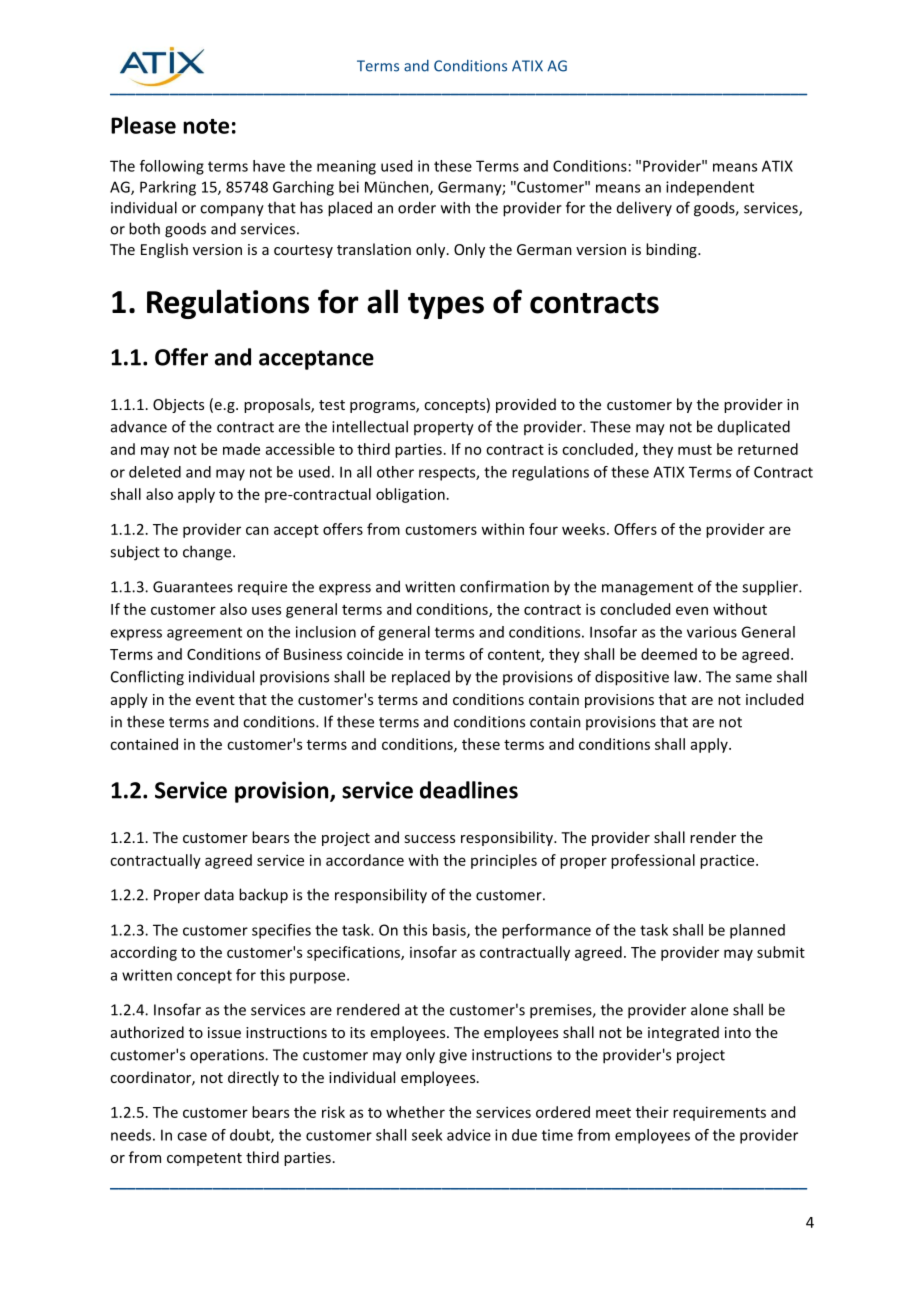 This screenshot has width=924, height=1308. What do you see at coordinates (206, 126) in the screenshot?
I see `note` at bounding box center [206, 126].
